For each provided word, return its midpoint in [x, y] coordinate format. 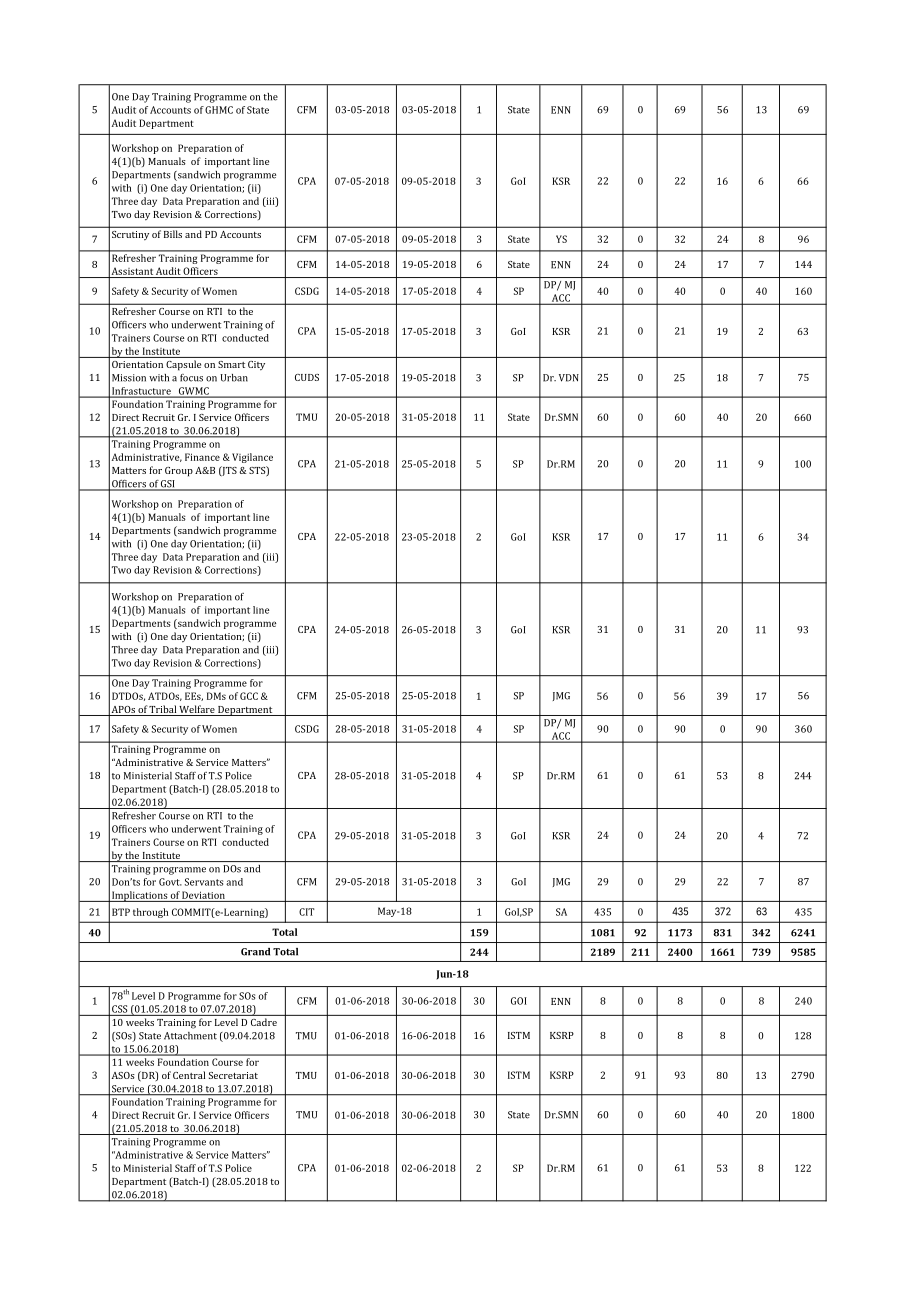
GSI [168, 485]
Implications [139, 896]
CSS [119, 1009]
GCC [249, 696]
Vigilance [252, 458]
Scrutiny [130, 235]
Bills [173, 234]
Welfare [197, 709]
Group [179, 472]
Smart [231, 364]
